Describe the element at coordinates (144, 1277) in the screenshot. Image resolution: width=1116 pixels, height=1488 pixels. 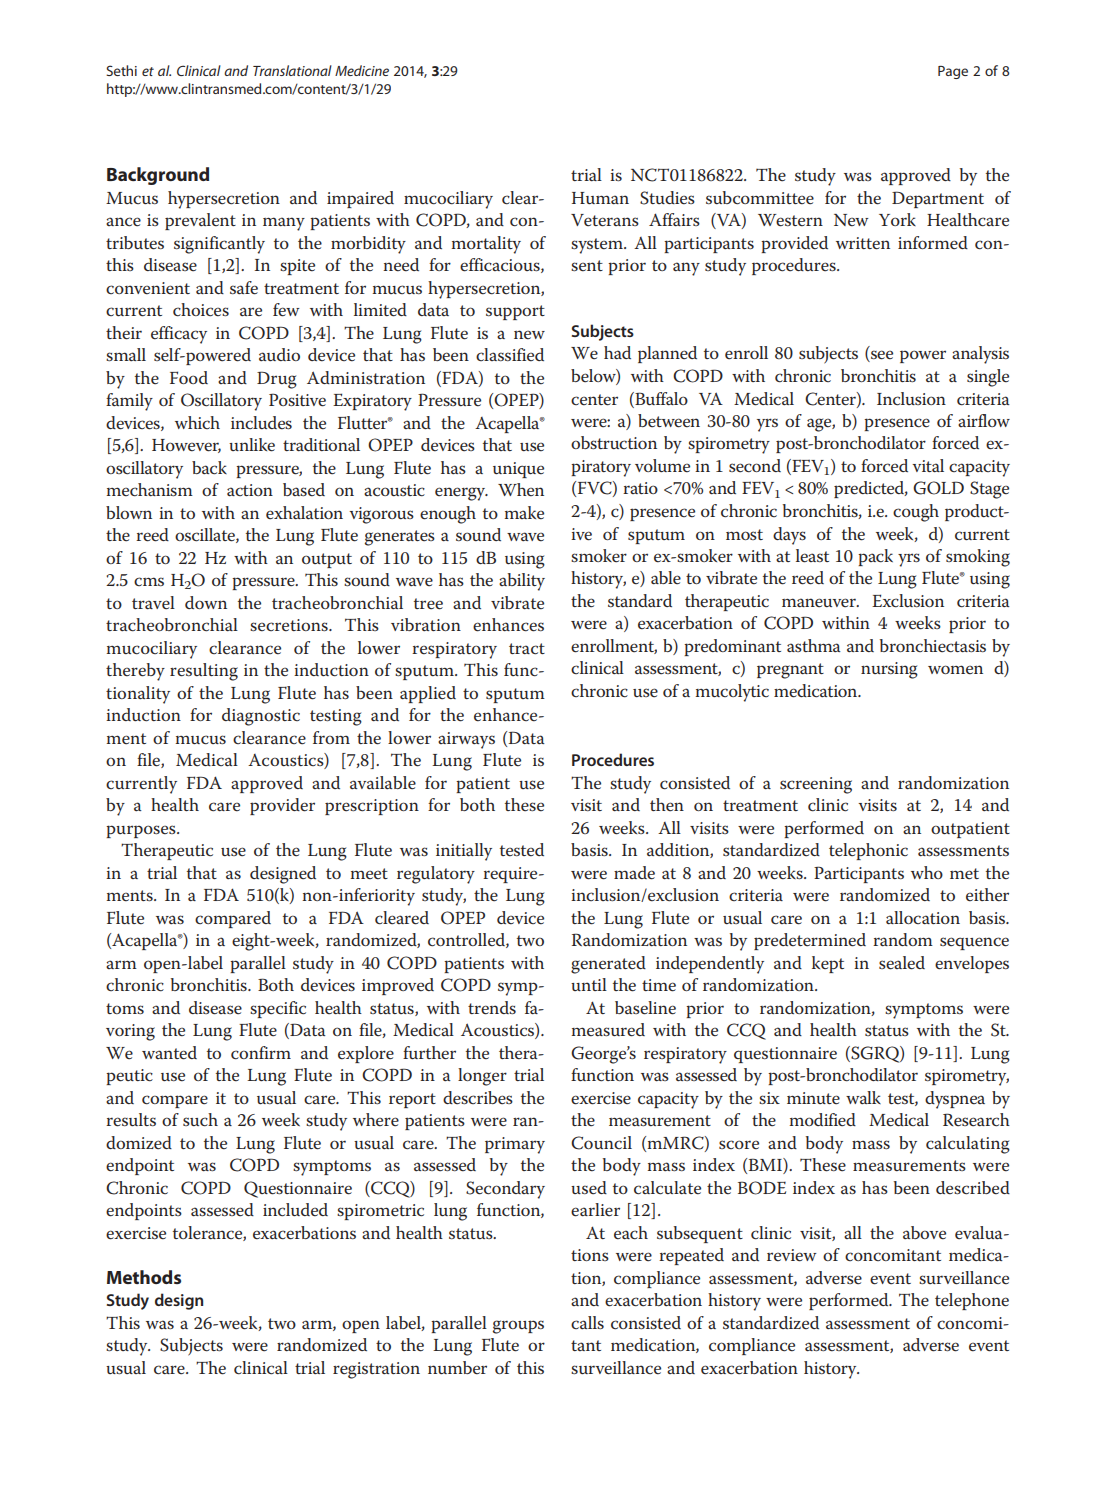
I see `Methods` at that location.
